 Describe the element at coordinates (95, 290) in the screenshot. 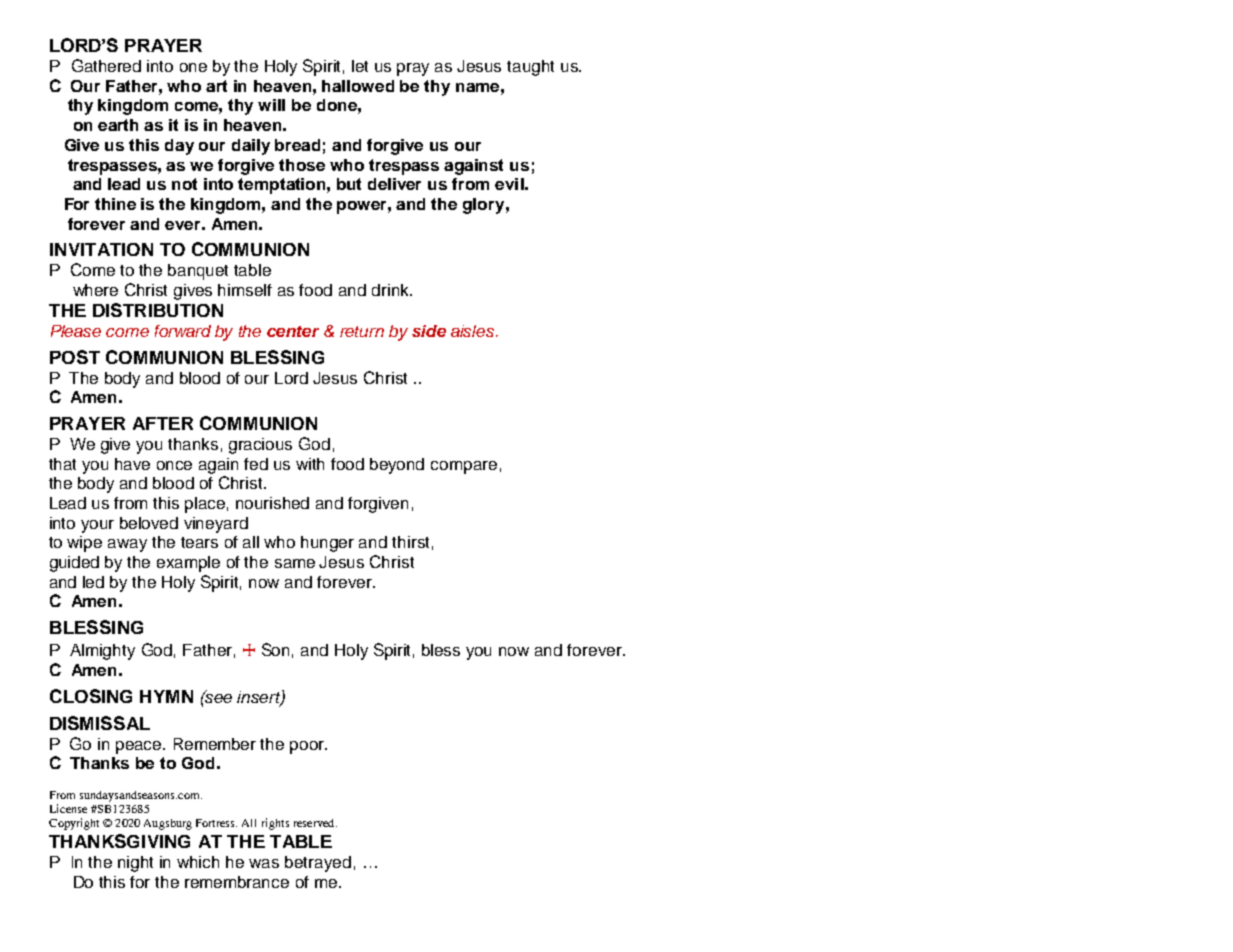

I see `where` at that location.
